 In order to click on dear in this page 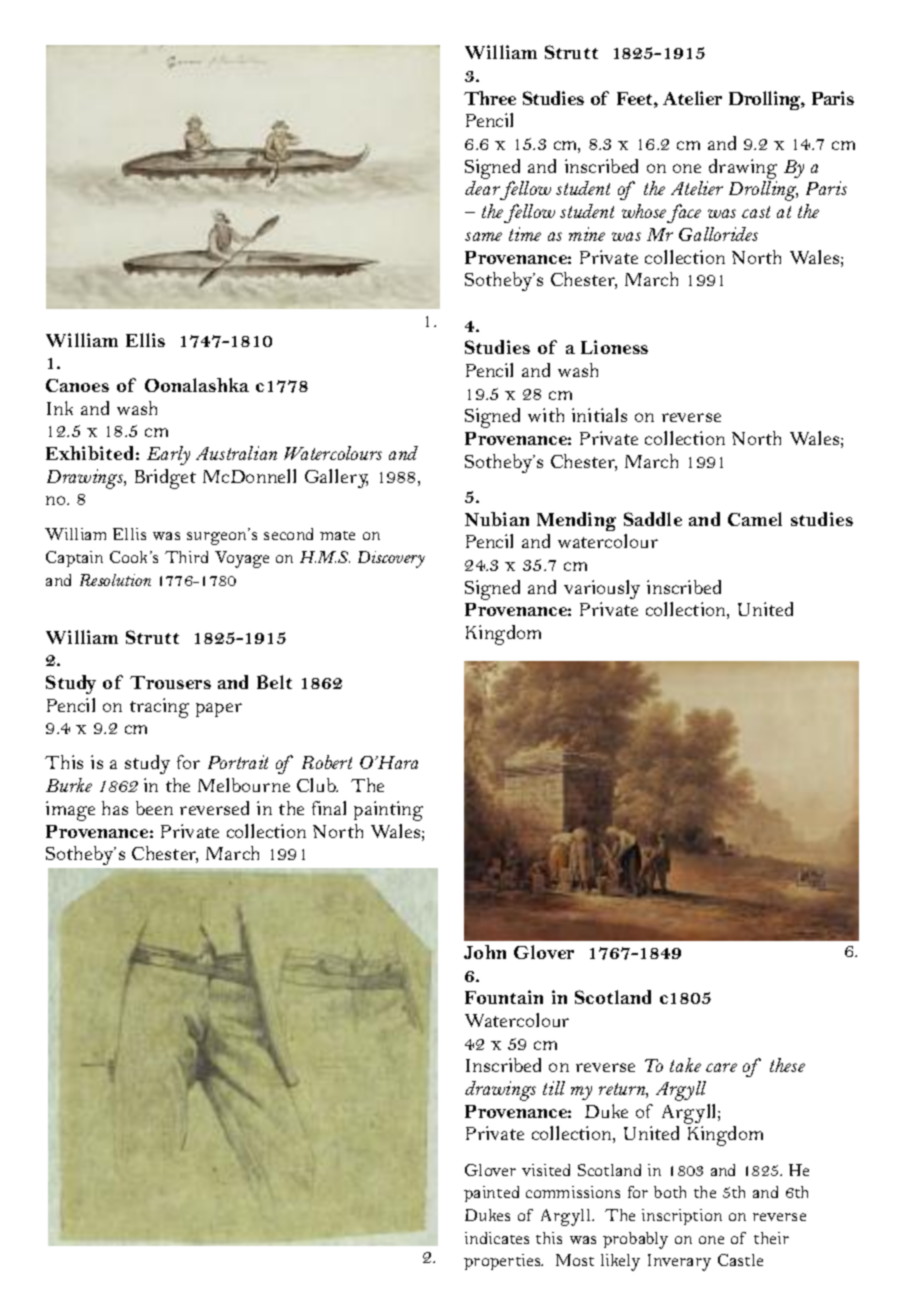, I will do `click(483, 190)`.
